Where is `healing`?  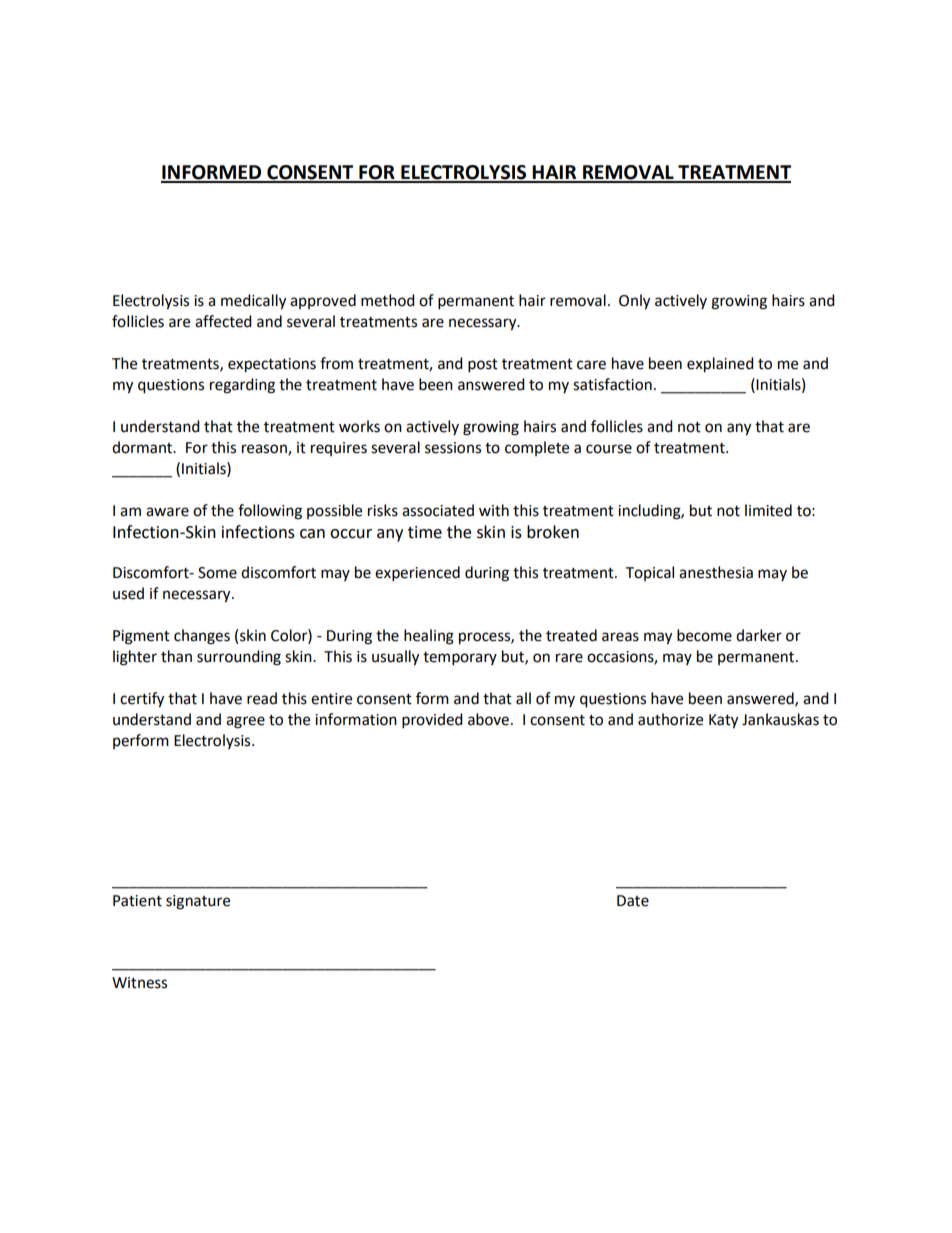
healing is located at coordinates (429, 637).
